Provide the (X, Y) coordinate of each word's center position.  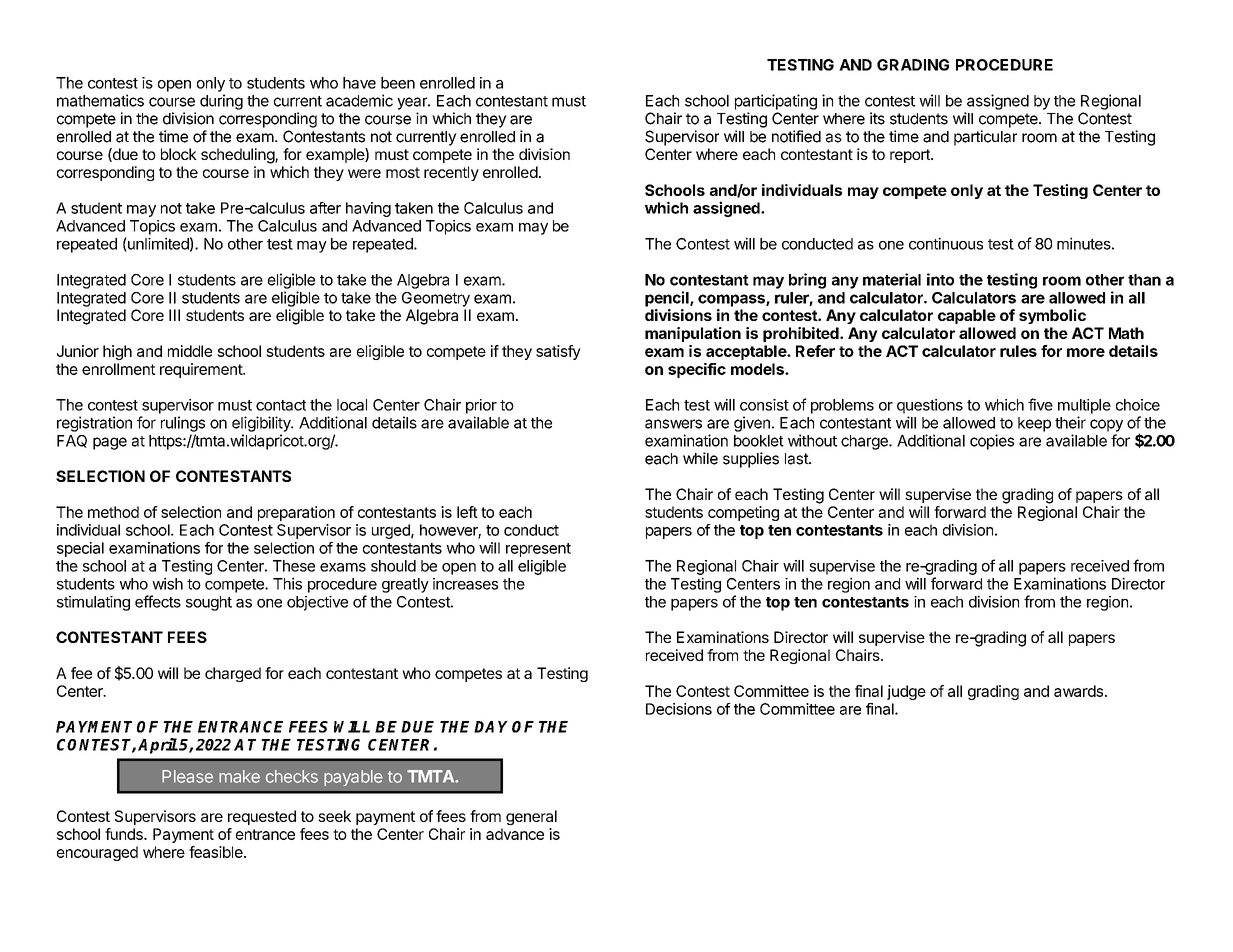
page (110, 443)
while (700, 458)
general (531, 817)
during (221, 102)
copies (992, 442)
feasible (217, 852)
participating (776, 102)
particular (985, 138)
